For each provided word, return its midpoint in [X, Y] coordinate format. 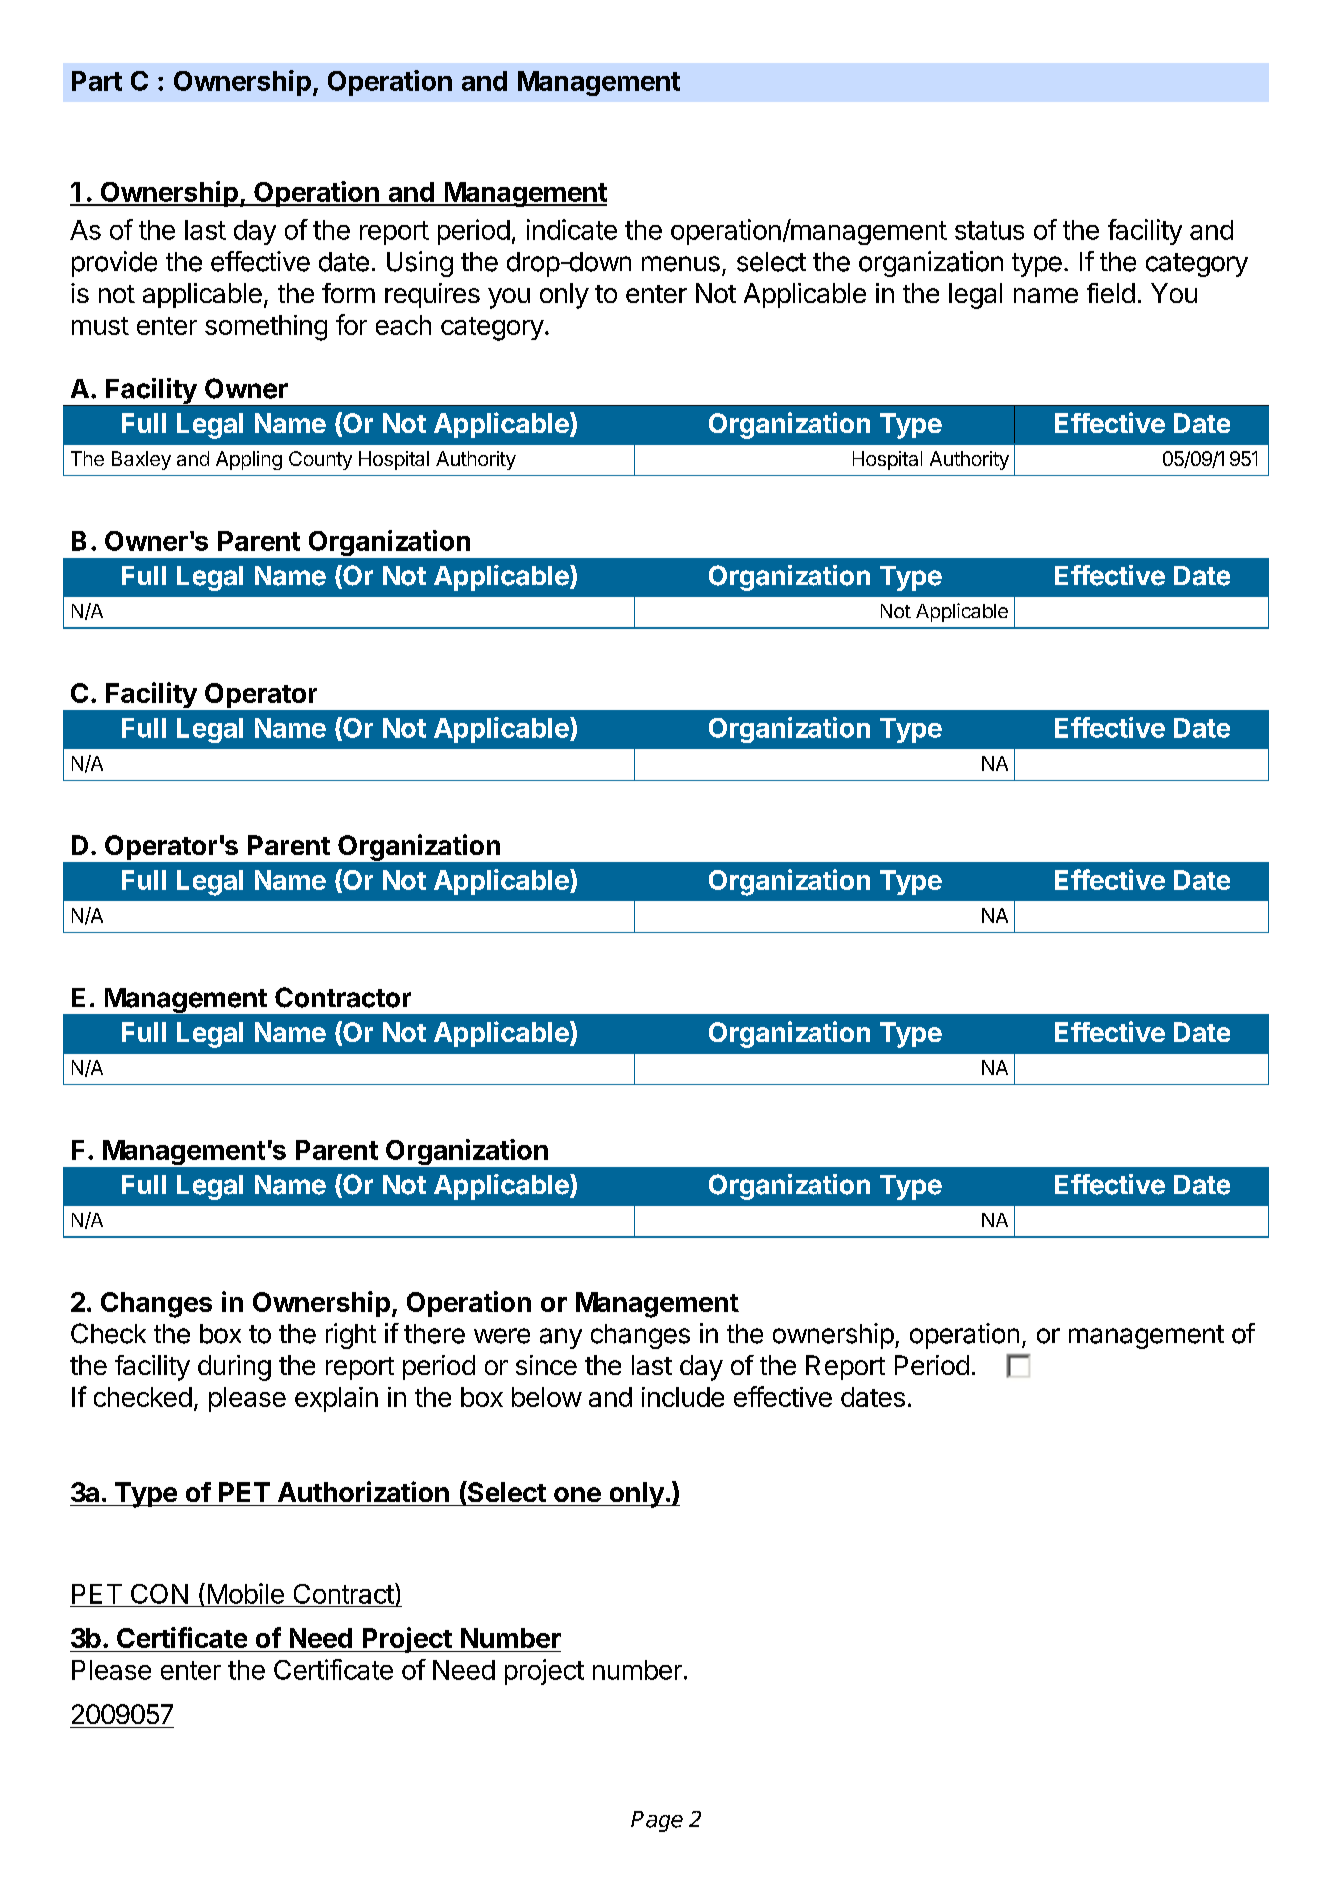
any [561, 1338]
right [351, 1336]
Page [657, 1821]
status [989, 230]
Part [97, 81]
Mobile [246, 1593]
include [683, 1397]
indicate [572, 229]
